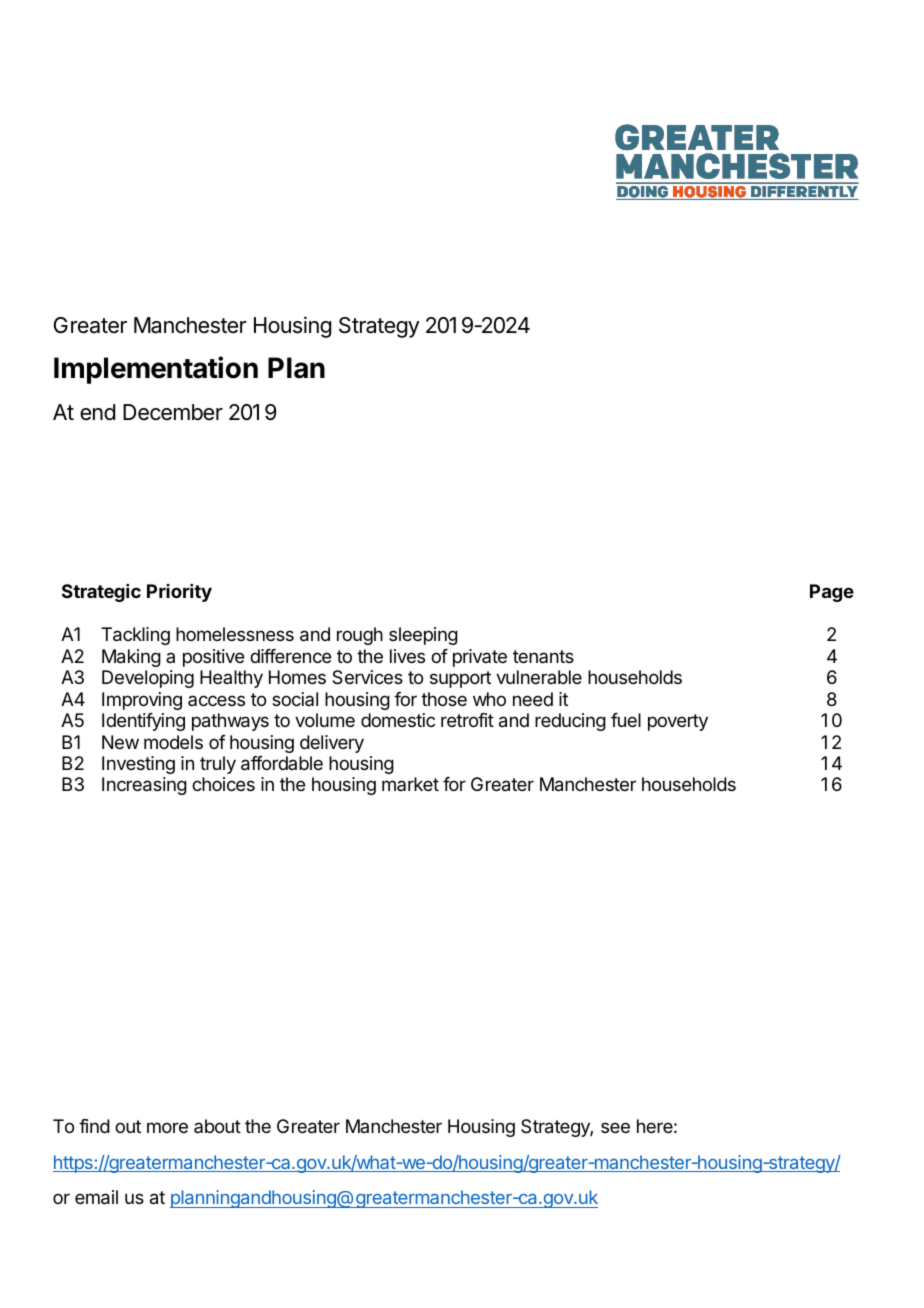 The height and width of the image is (1308, 924). I want to click on see, so click(615, 1127).
